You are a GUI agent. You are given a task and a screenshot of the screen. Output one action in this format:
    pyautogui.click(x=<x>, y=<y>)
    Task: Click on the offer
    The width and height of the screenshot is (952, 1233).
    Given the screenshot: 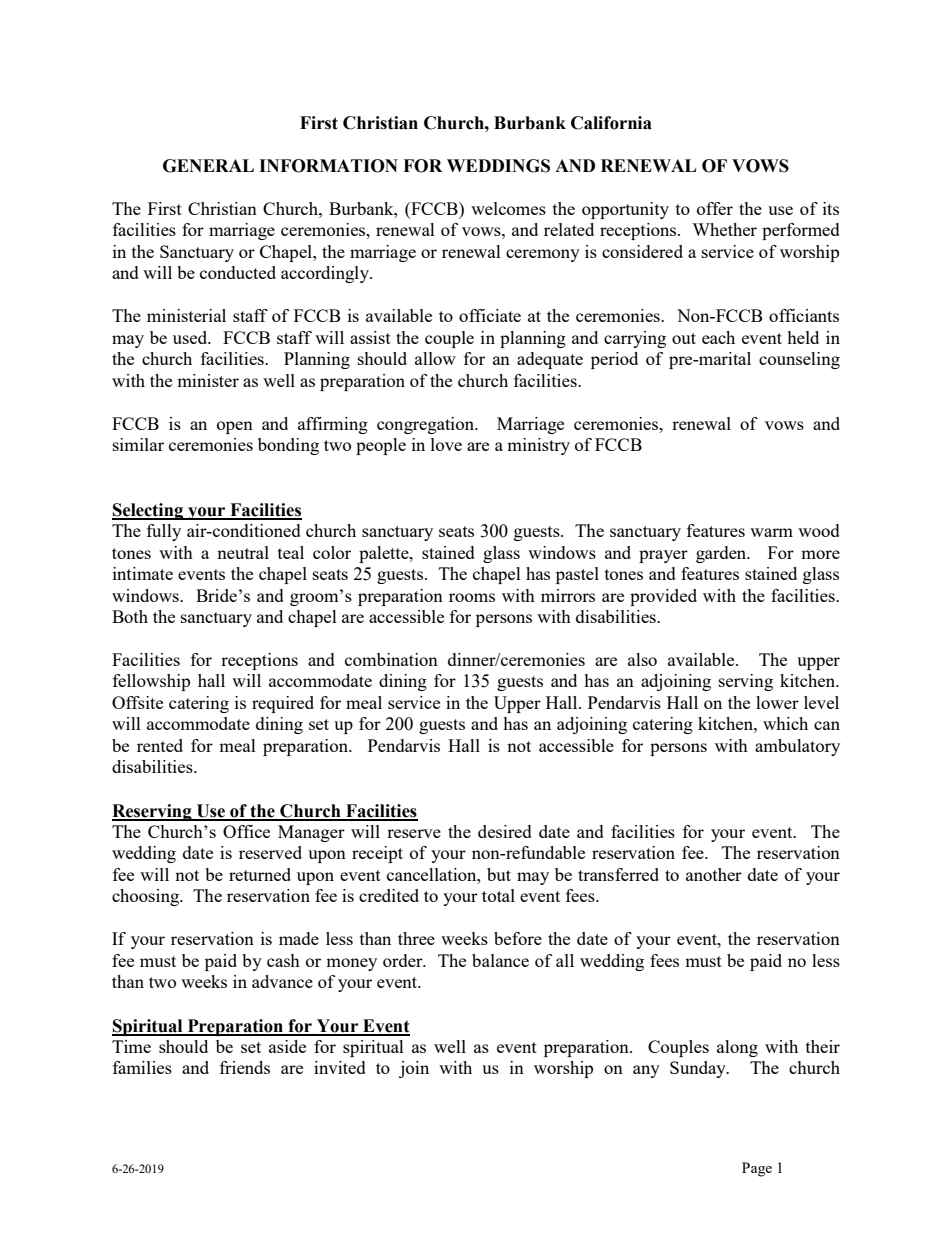 What is the action you would take?
    pyautogui.click(x=715, y=208)
